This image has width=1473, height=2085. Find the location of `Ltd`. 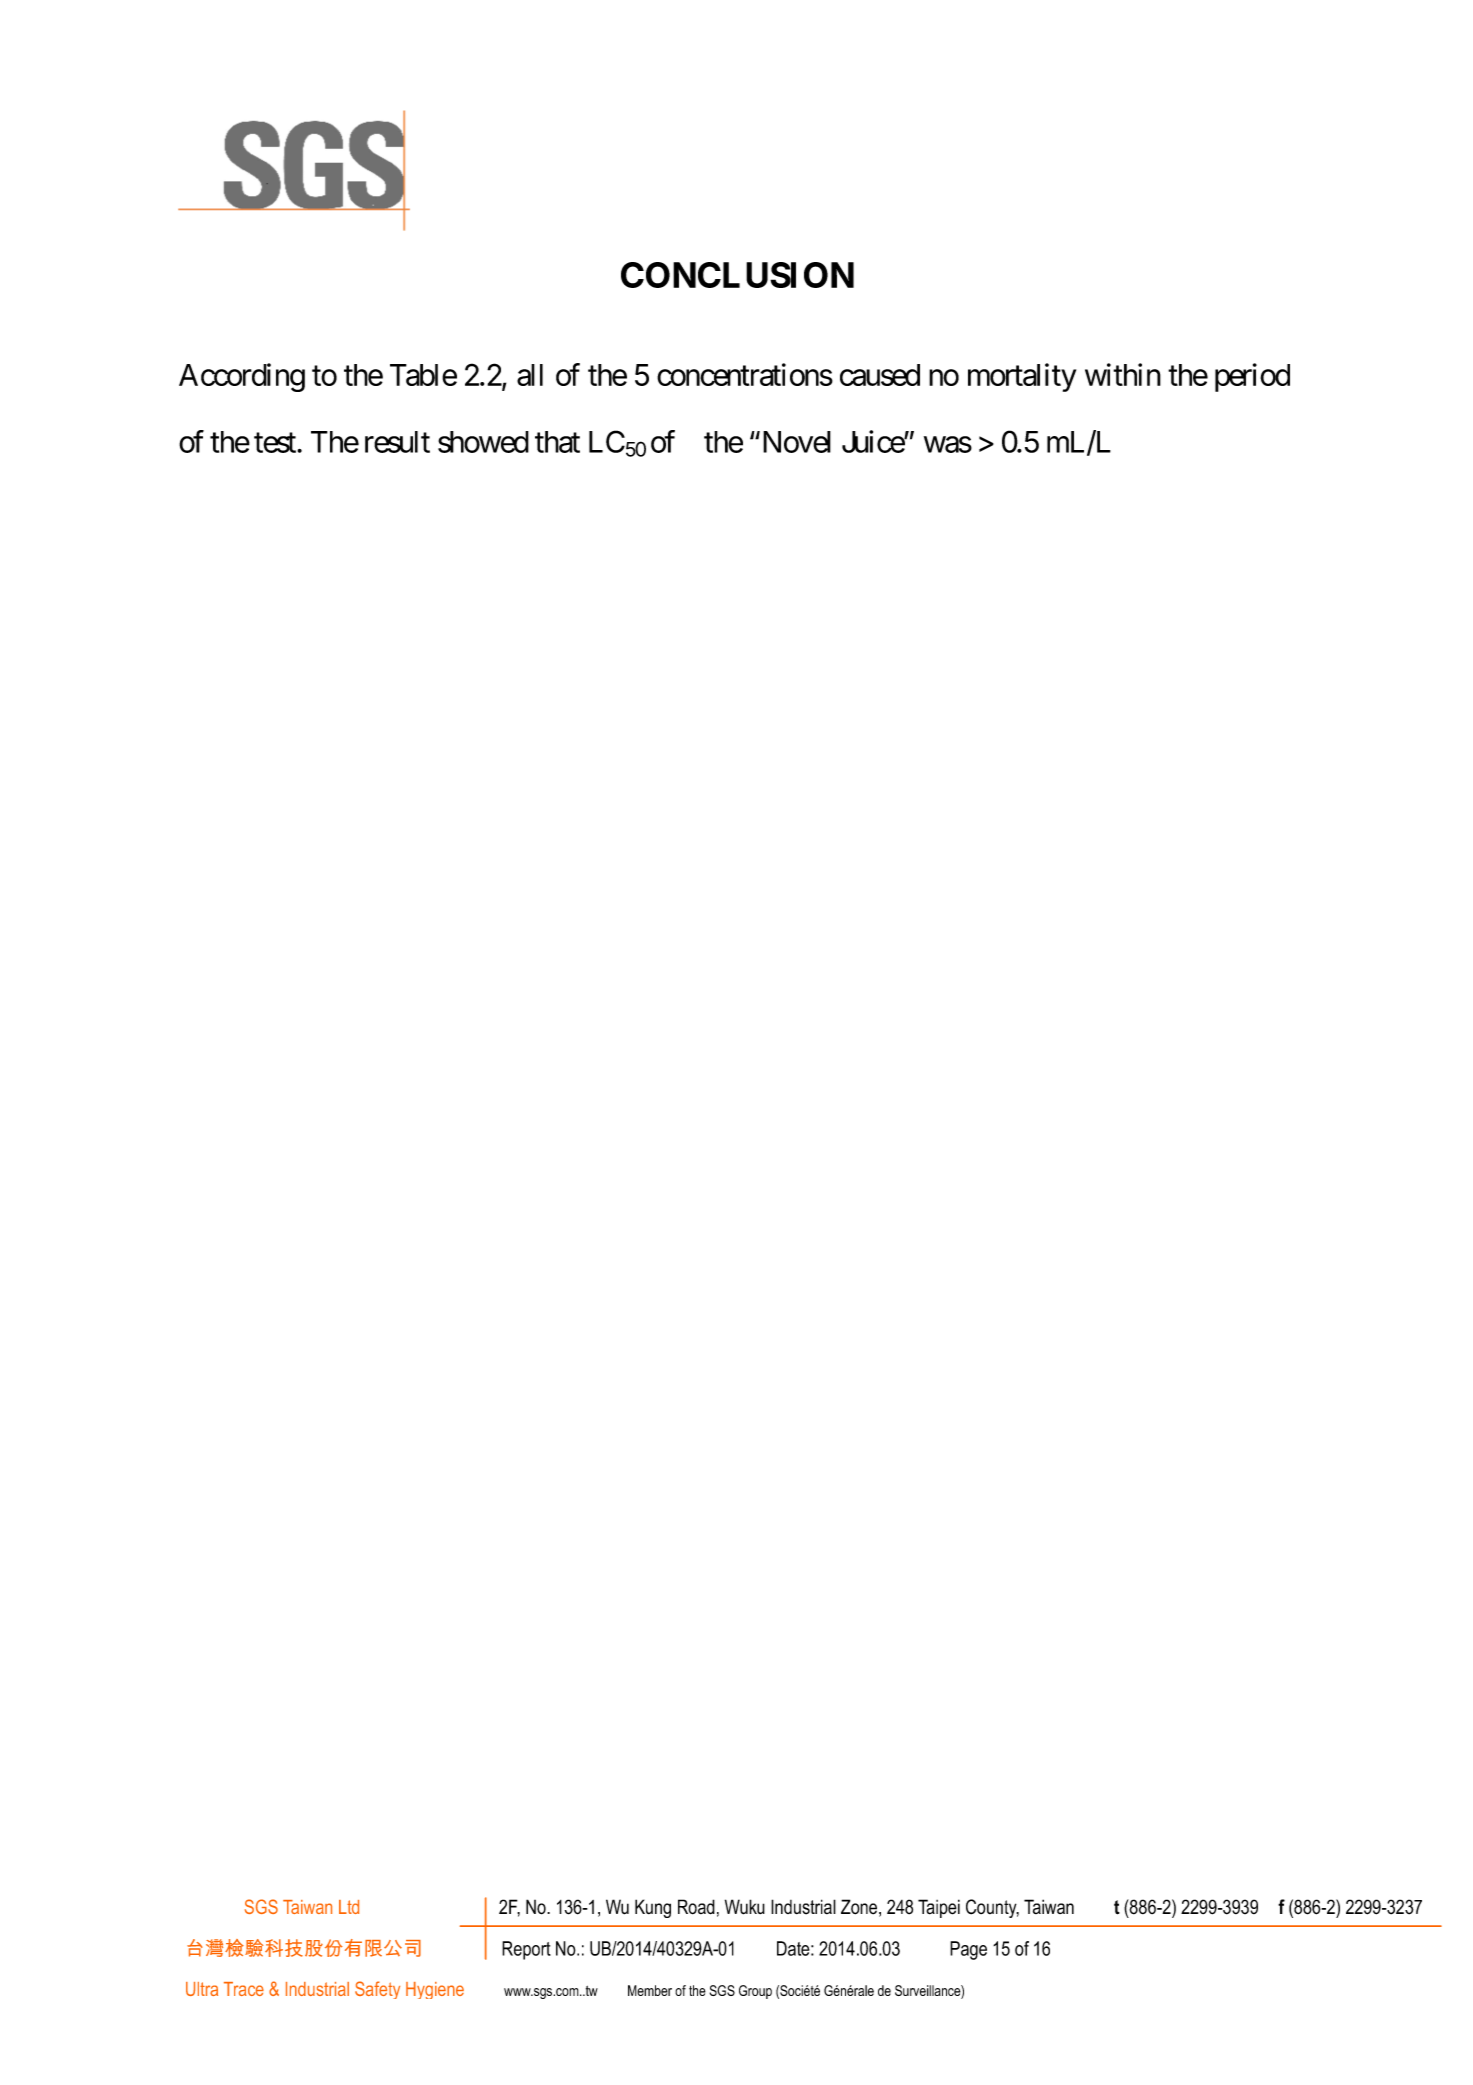

Ltd is located at coordinates (349, 1907).
